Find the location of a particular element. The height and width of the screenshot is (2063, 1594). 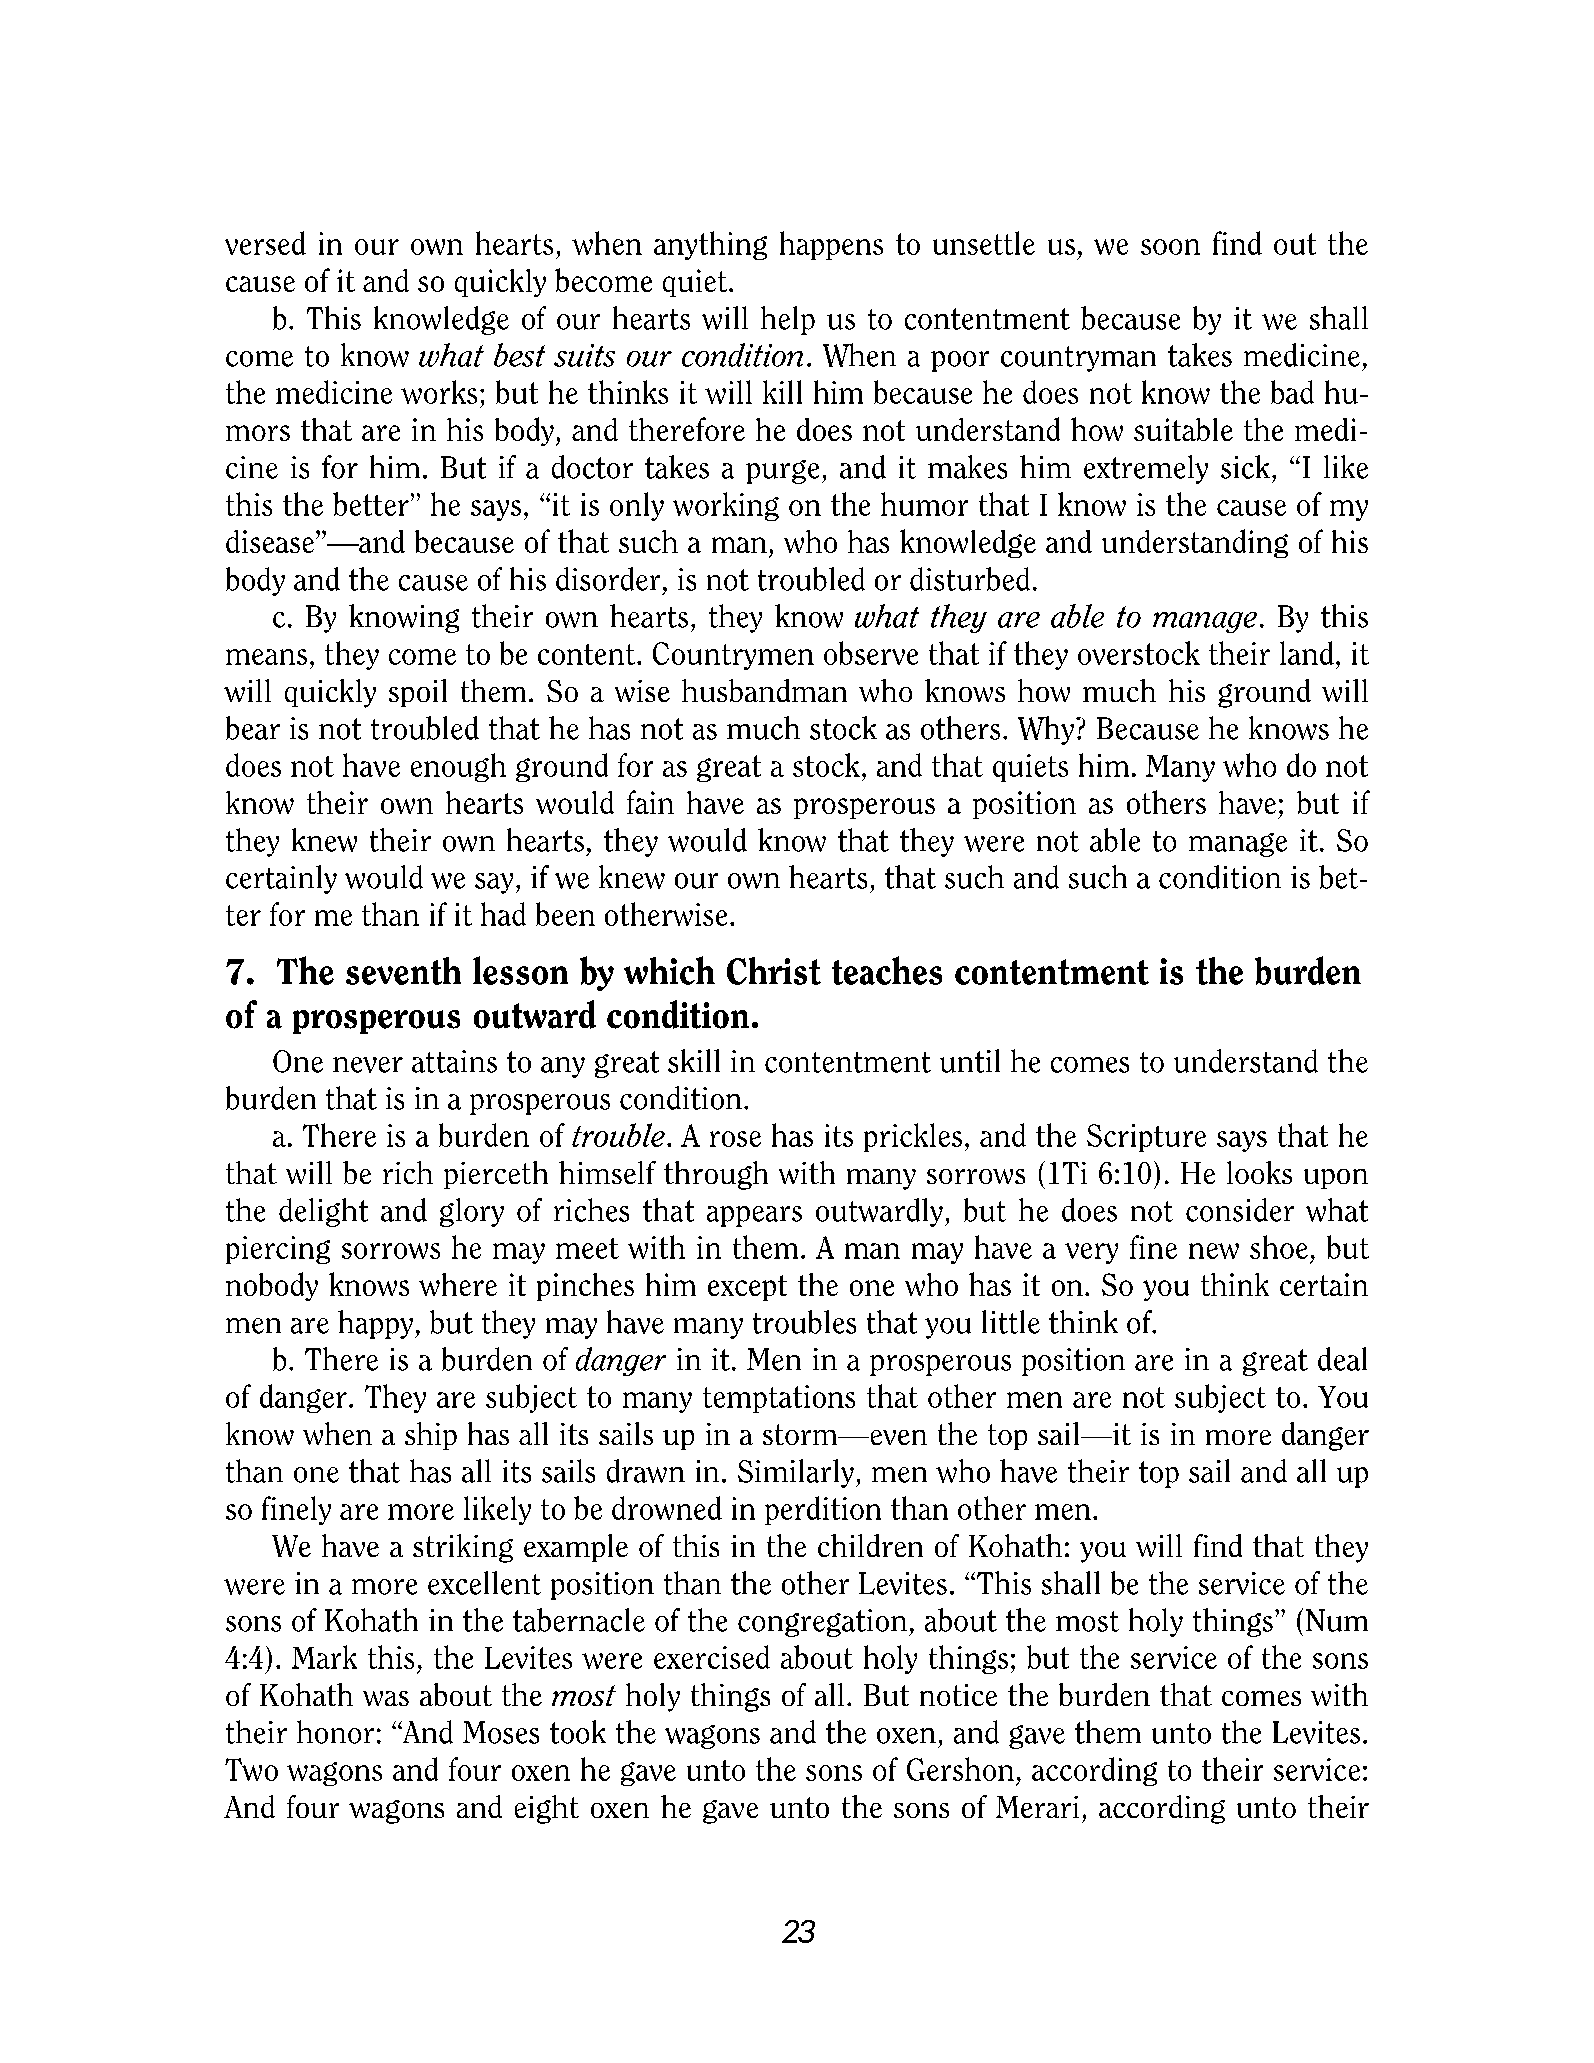

never is located at coordinates (368, 1065).
